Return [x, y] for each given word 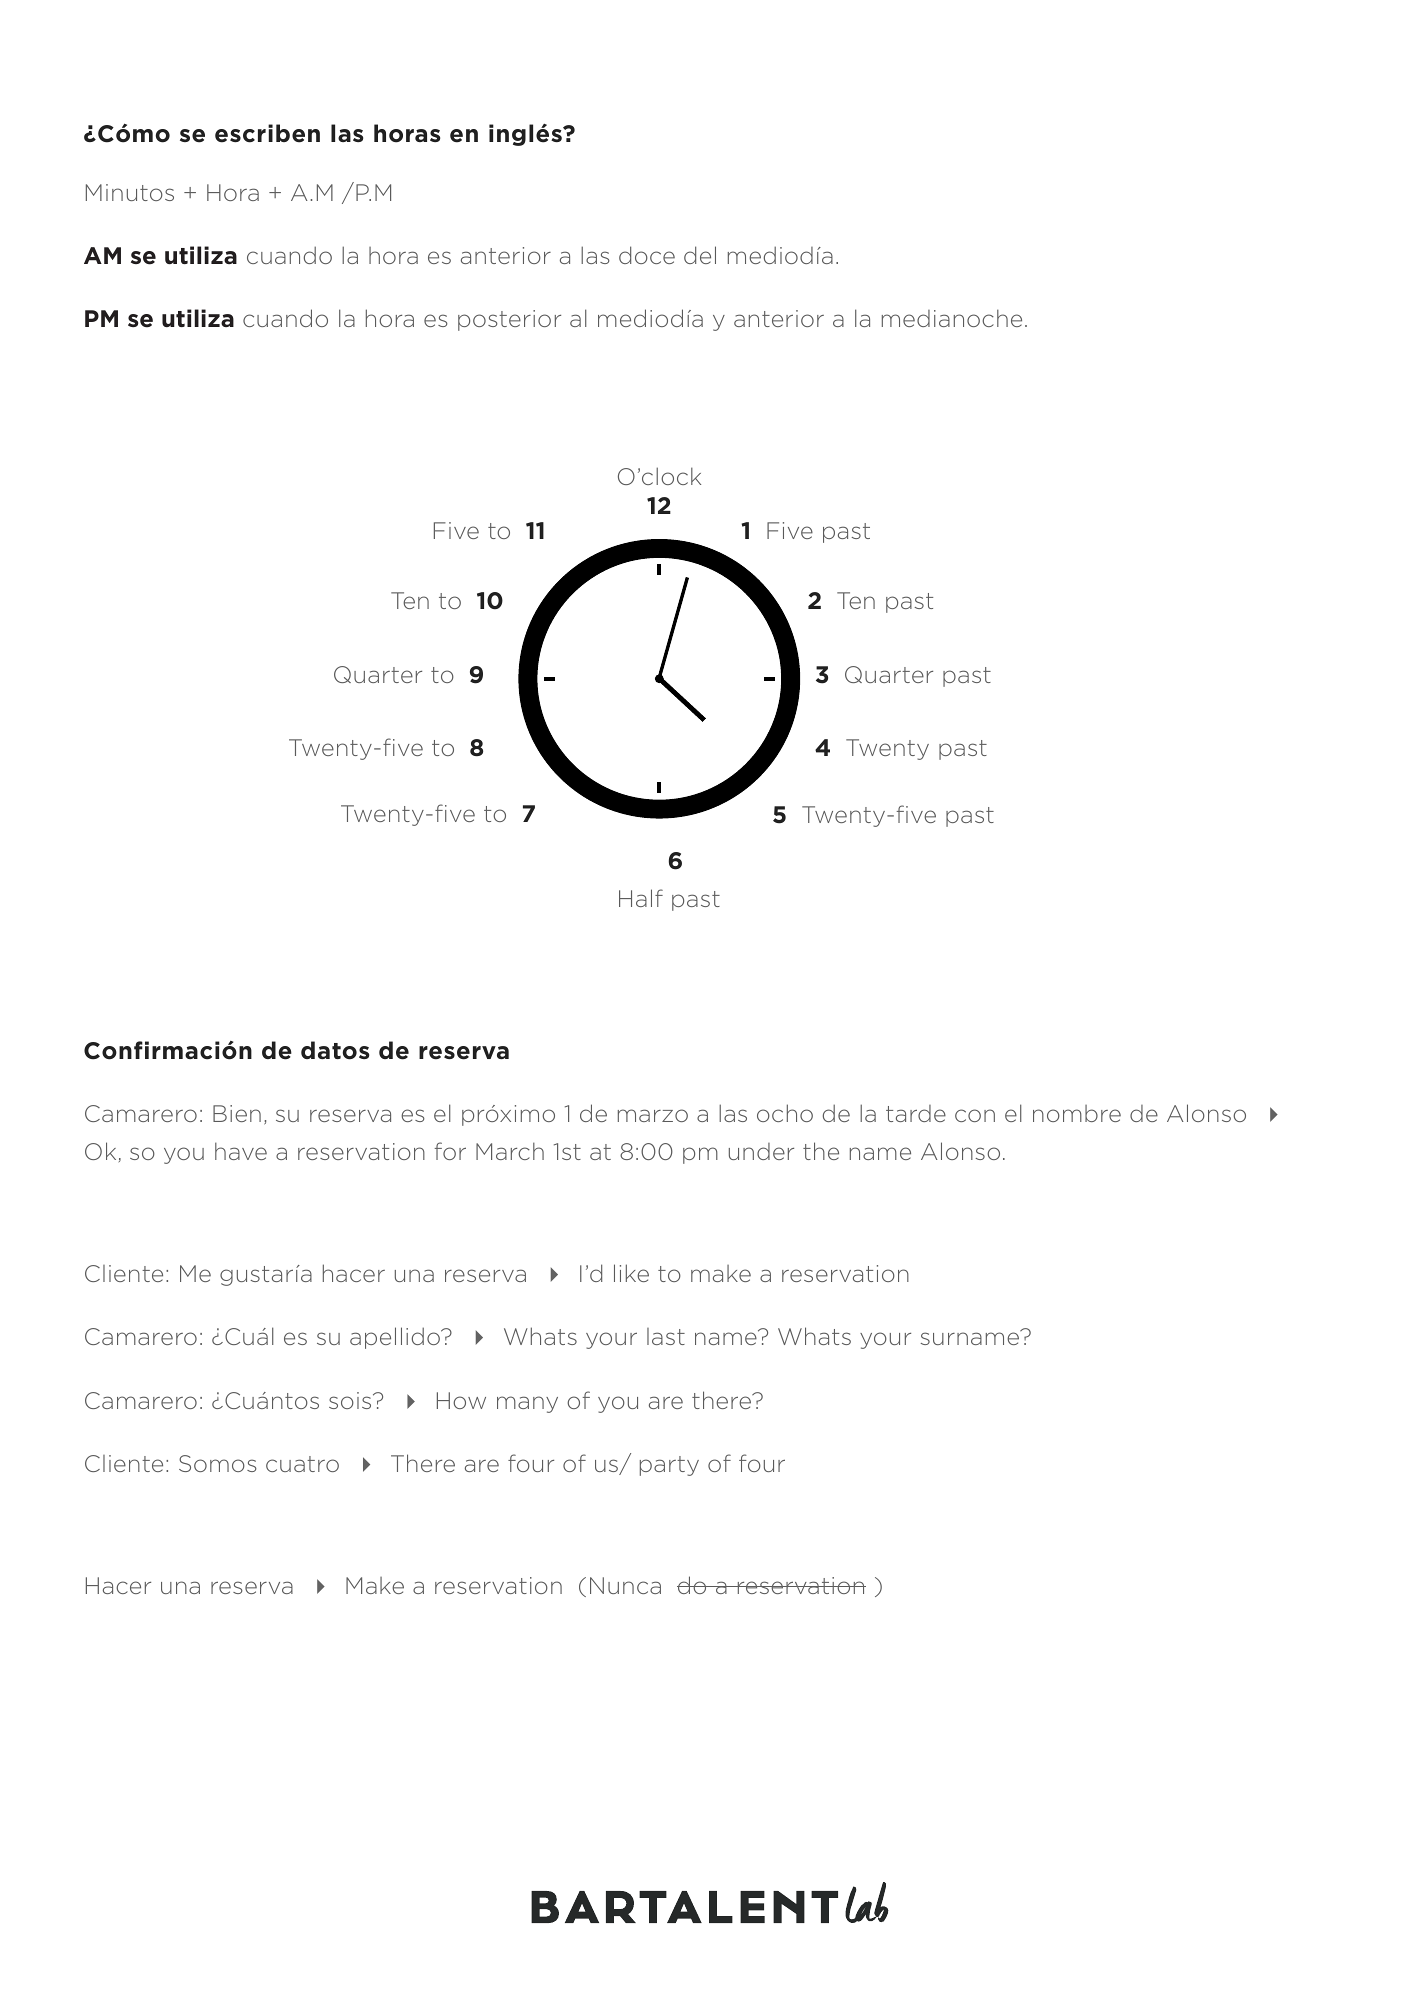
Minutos [130, 192]
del [700, 255]
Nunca [625, 1585]
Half [641, 898]
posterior [509, 320]
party [669, 1466]
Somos [218, 1463]
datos [335, 1050]
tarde [916, 1113]
